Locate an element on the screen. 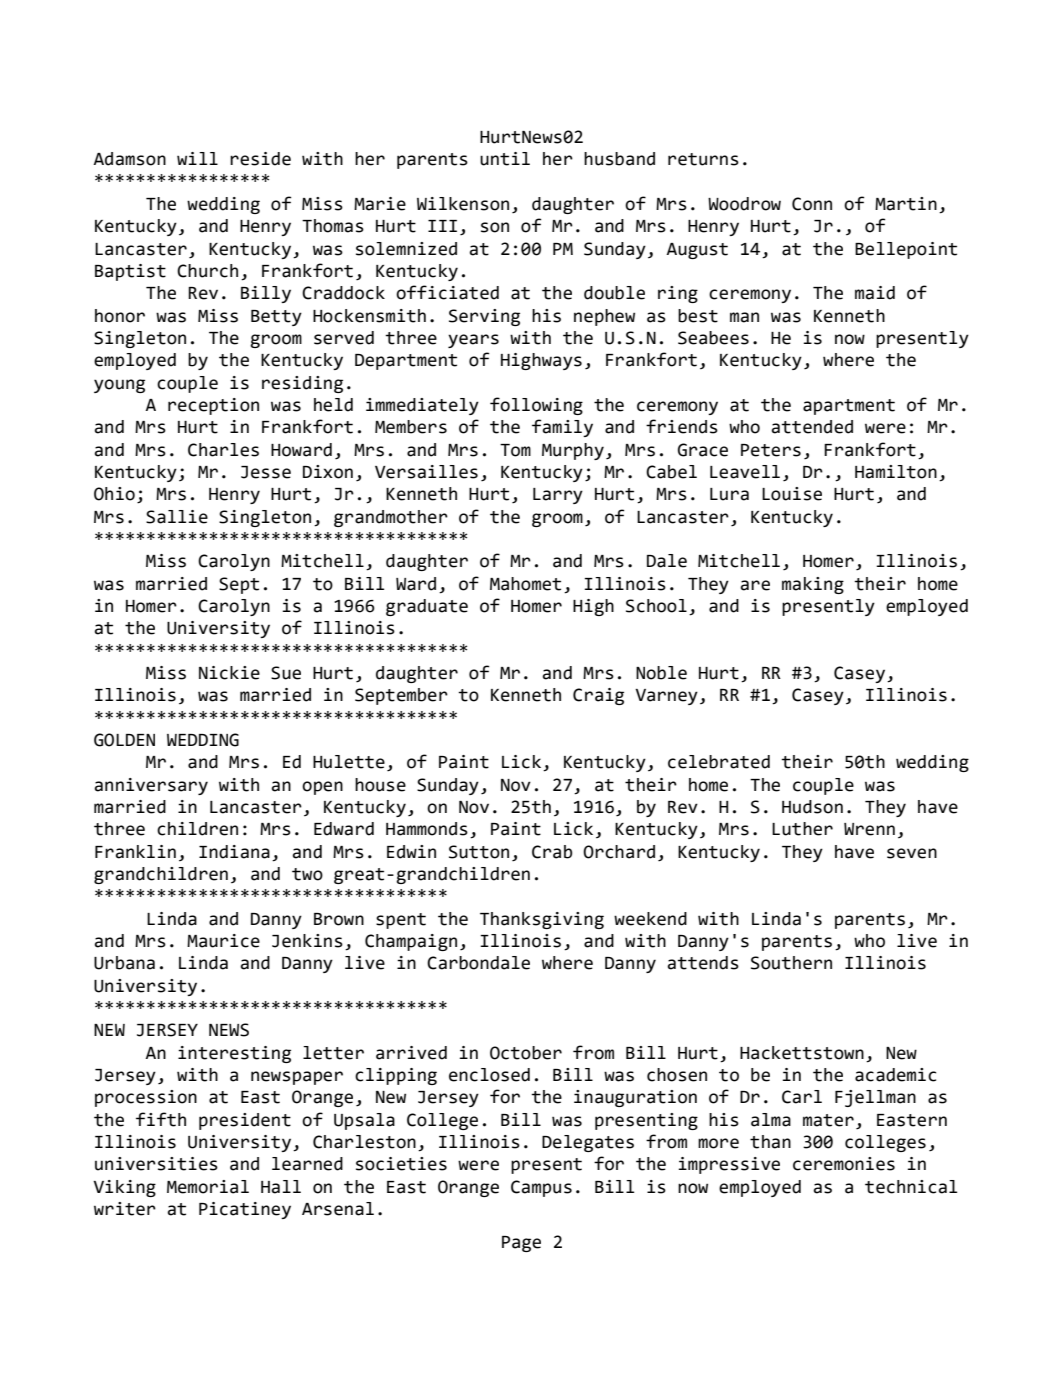 The height and width of the screenshot is (1378, 1064). Craig is located at coordinates (598, 696).
